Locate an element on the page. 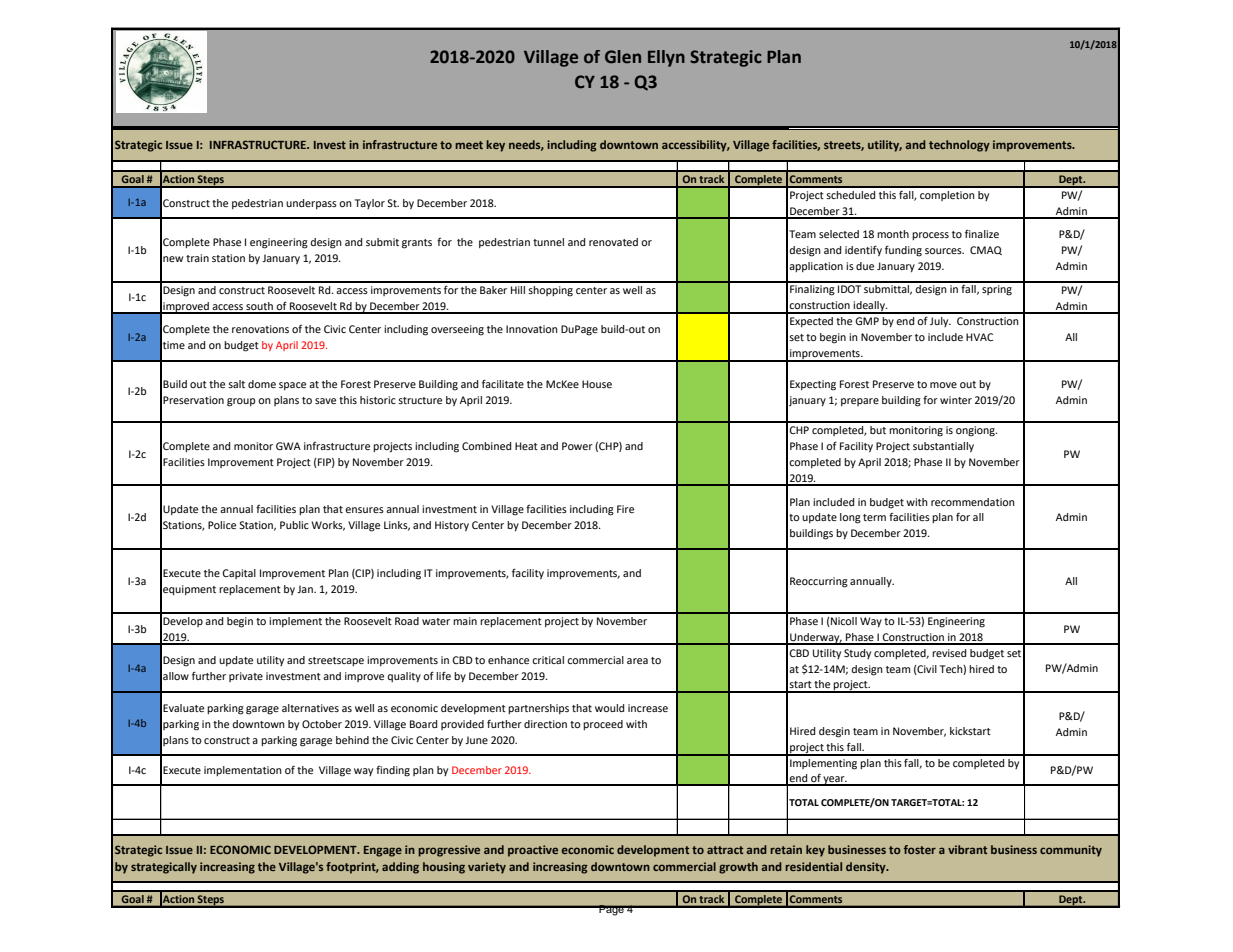  substantially is located at coordinates (943, 447).
